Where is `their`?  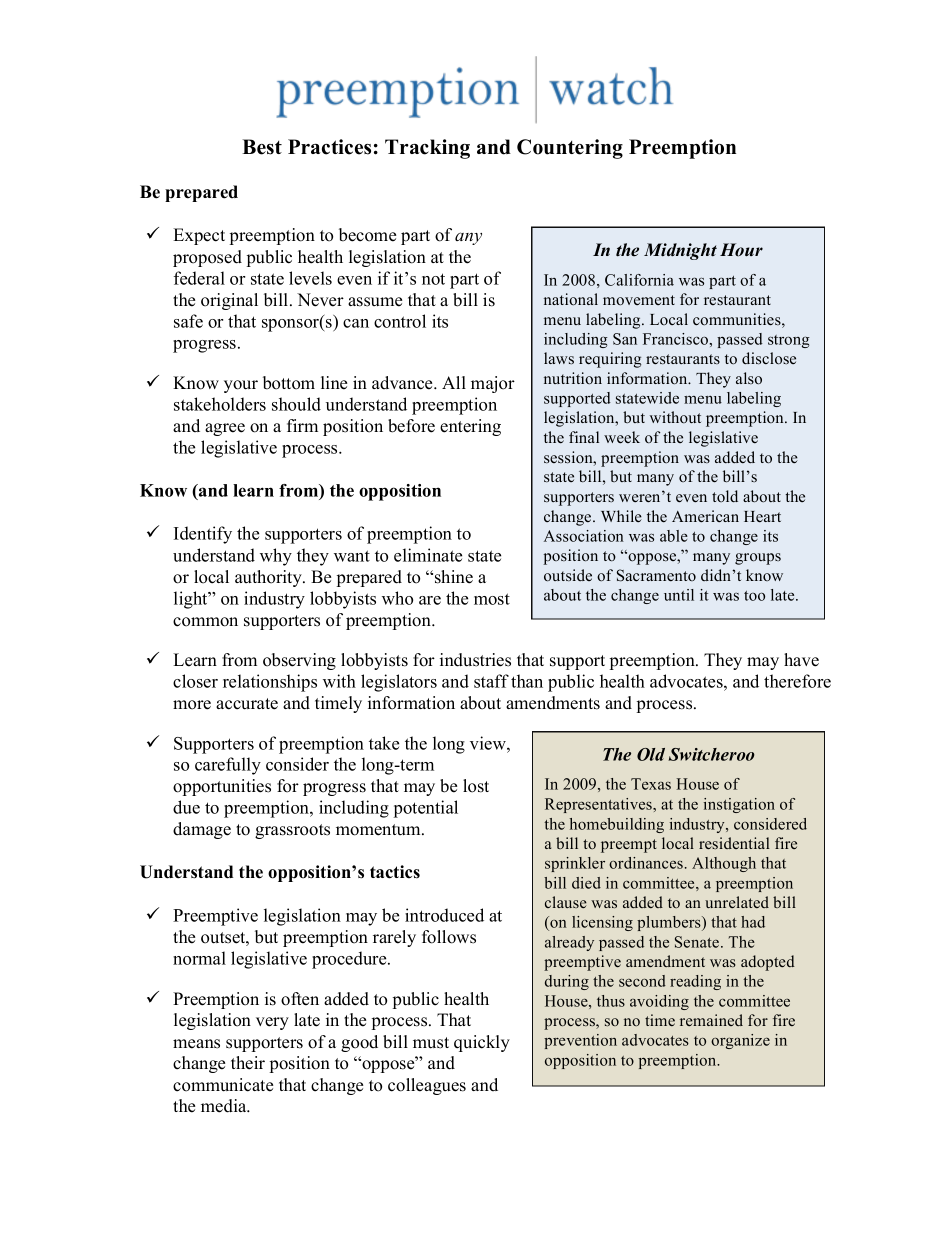 their is located at coordinates (248, 1063).
